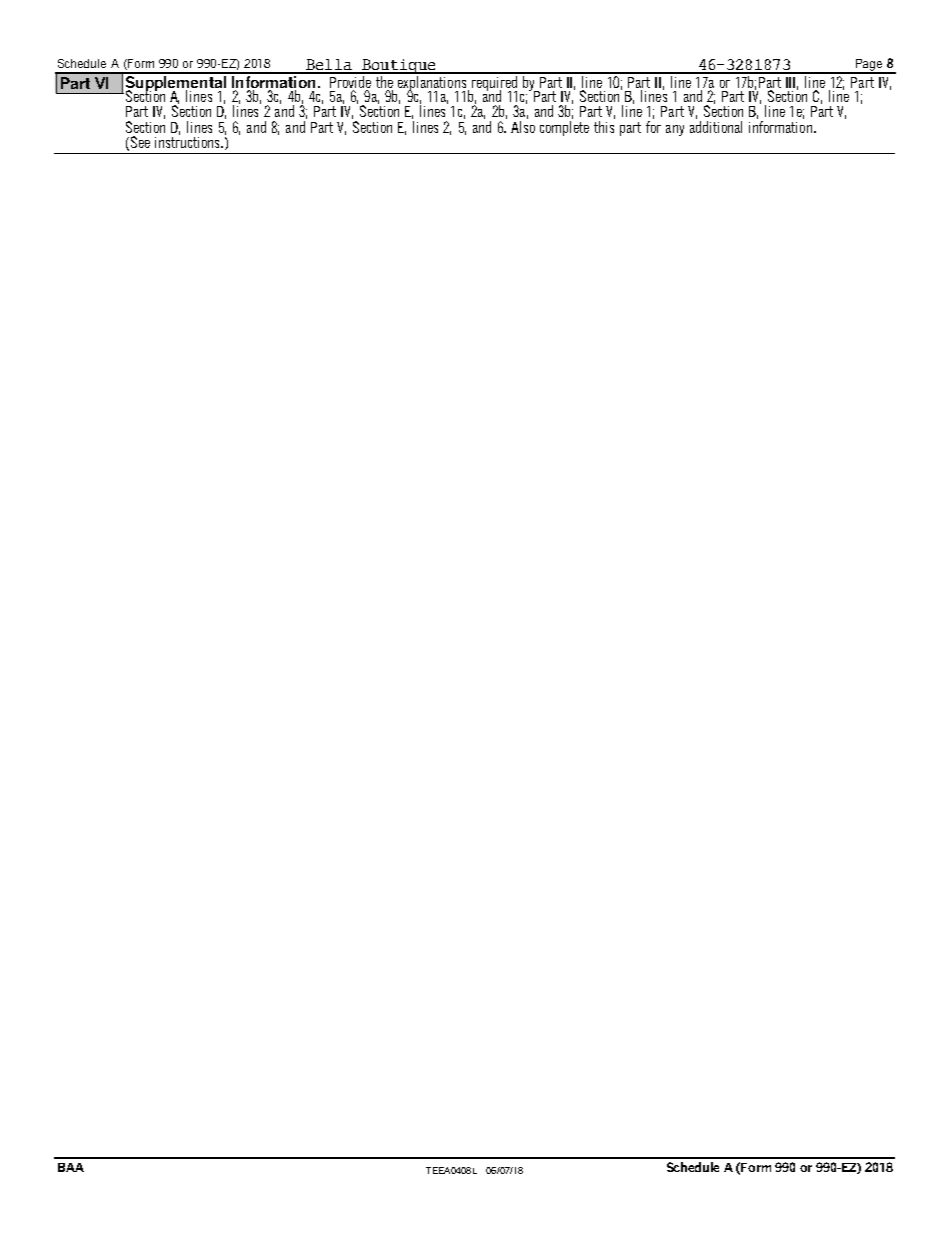 The width and height of the screenshot is (952, 1233). What do you see at coordinates (716, 127) in the screenshot?
I see `additional` at bounding box center [716, 127].
